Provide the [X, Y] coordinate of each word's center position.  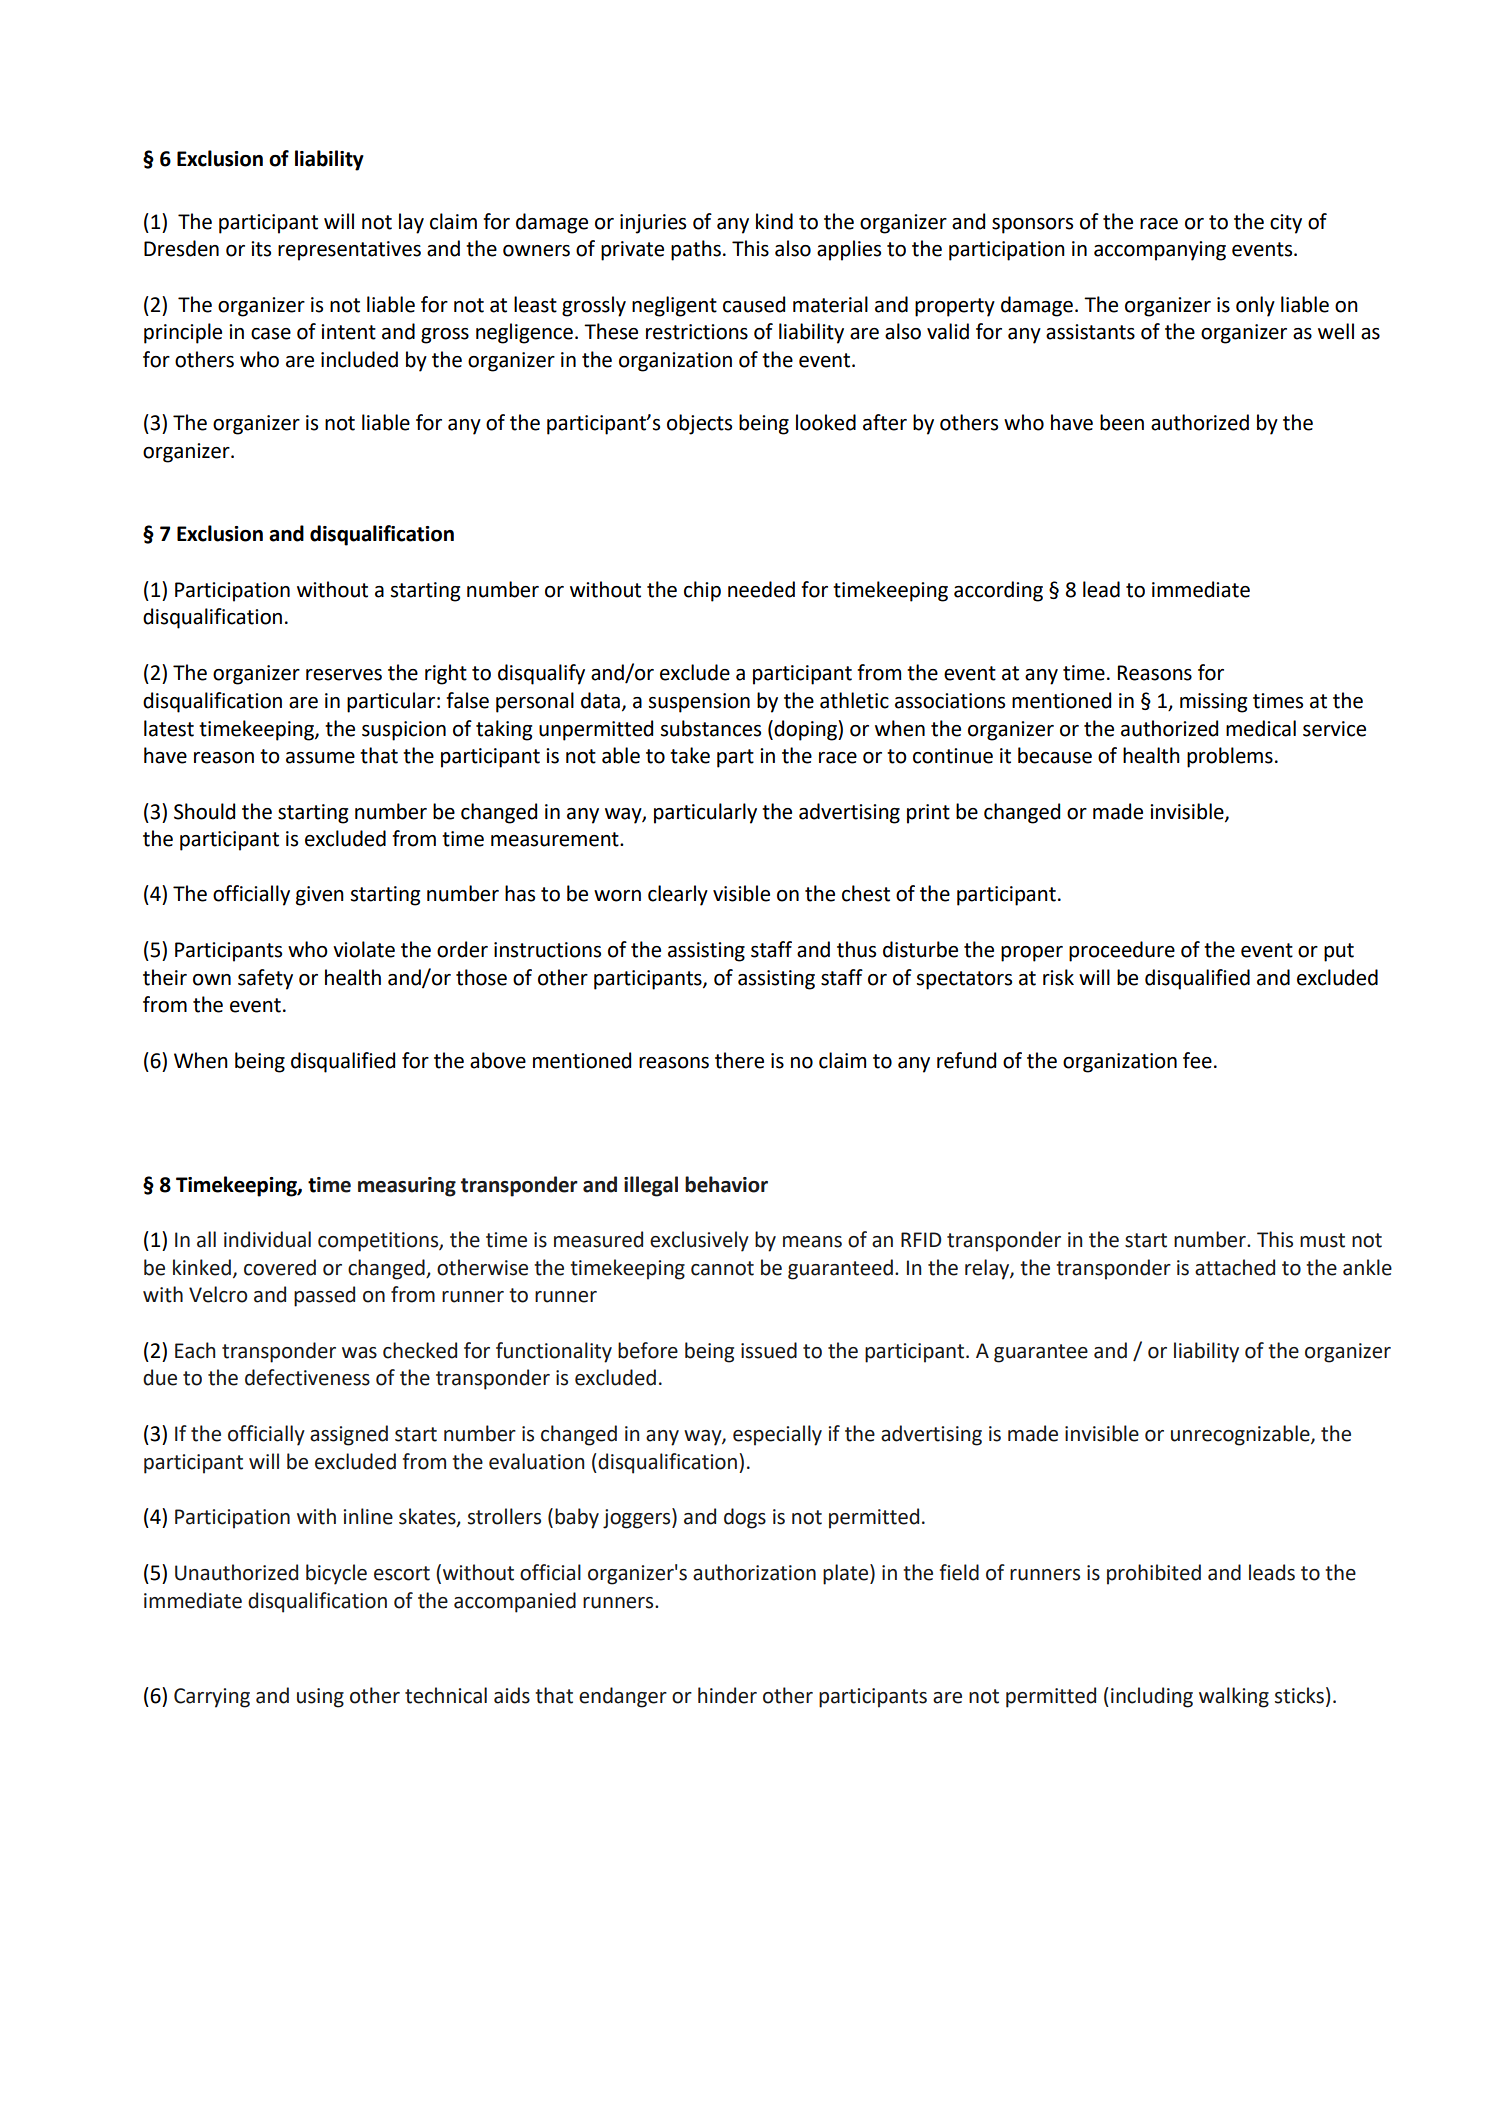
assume [320, 758]
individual [267, 1239]
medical [1261, 728]
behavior [726, 1184]
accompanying [1160, 251]
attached [1235, 1267]
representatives [349, 251]
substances [711, 728]
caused [754, 304]
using [320, 1698]
